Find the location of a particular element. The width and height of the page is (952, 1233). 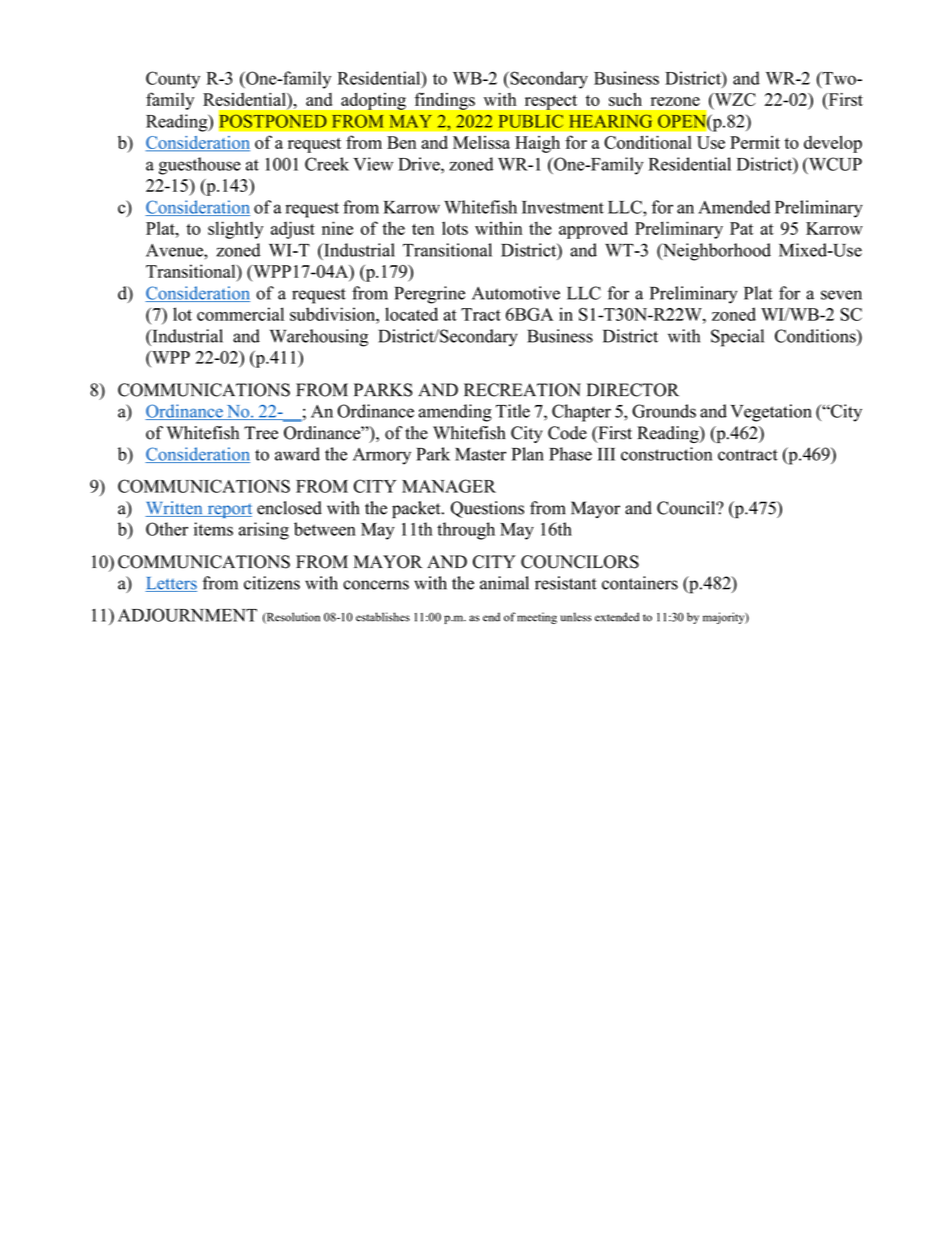

County is located at coordinates (173, 80).
